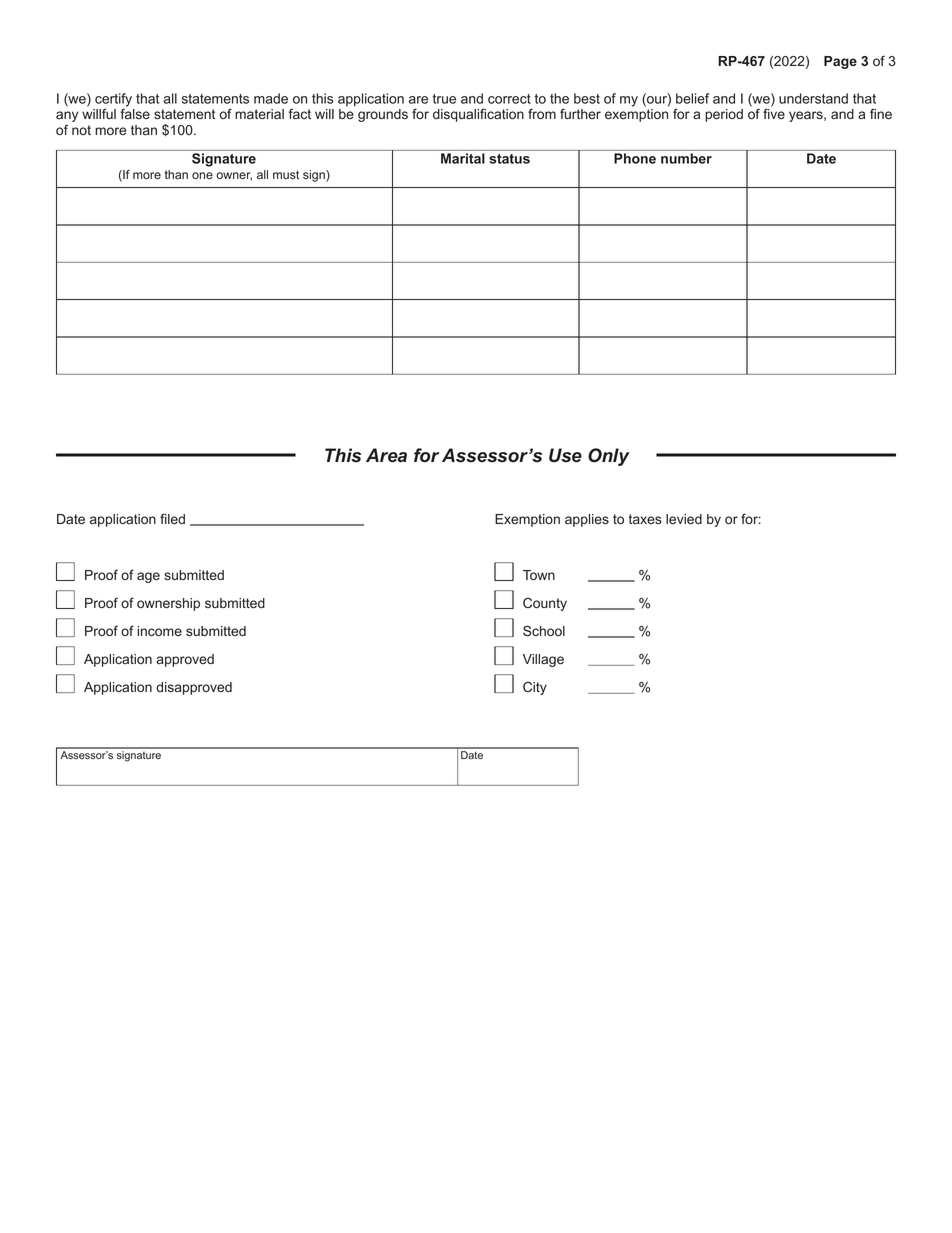 The width and height of the document is (952, 1233). What do you see at coordinates (565, 455) in the document?
I see `Use` at bounding box center [565, 455].
